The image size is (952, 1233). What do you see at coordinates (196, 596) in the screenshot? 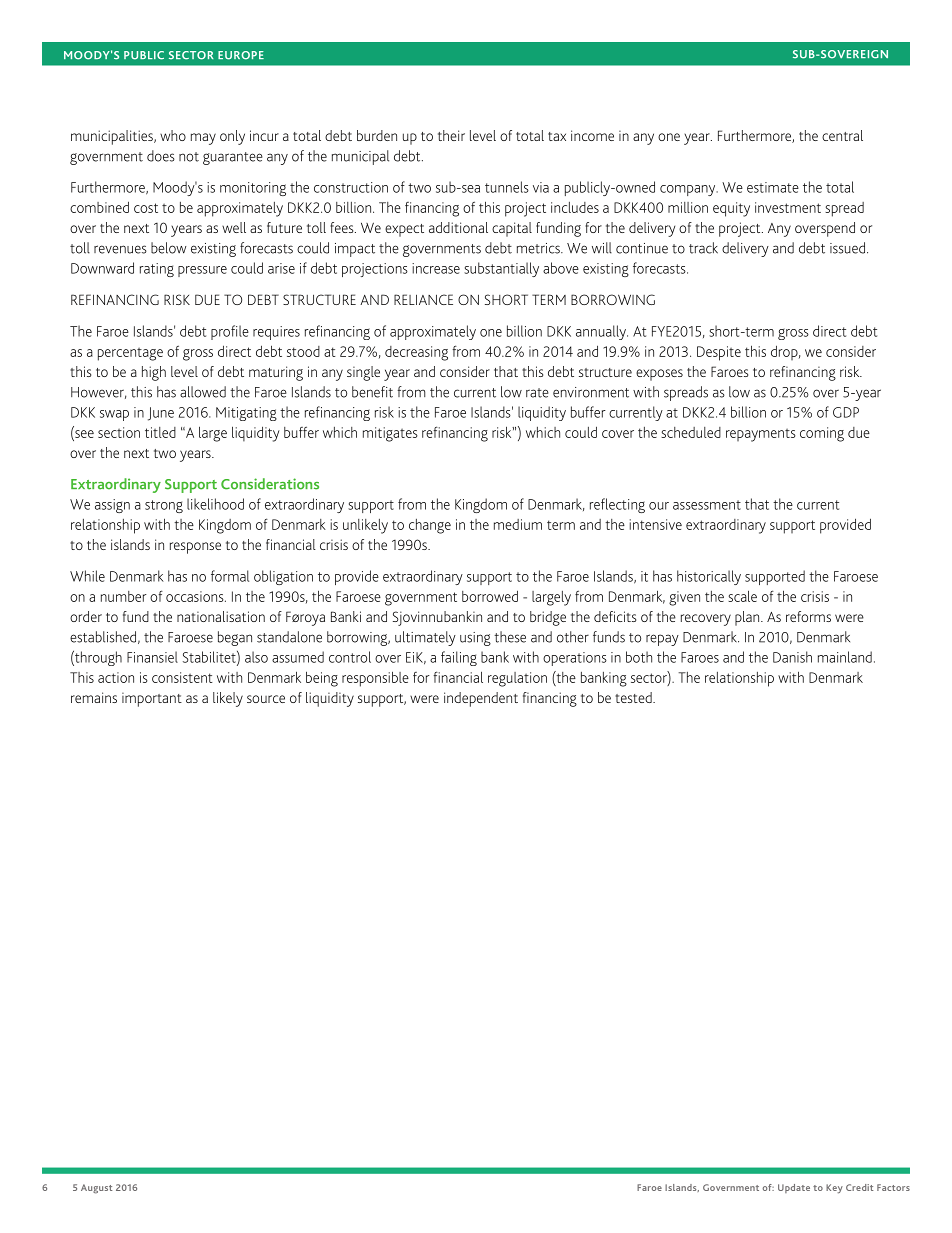
I see `occasions` at bounding box center [196, 596].
